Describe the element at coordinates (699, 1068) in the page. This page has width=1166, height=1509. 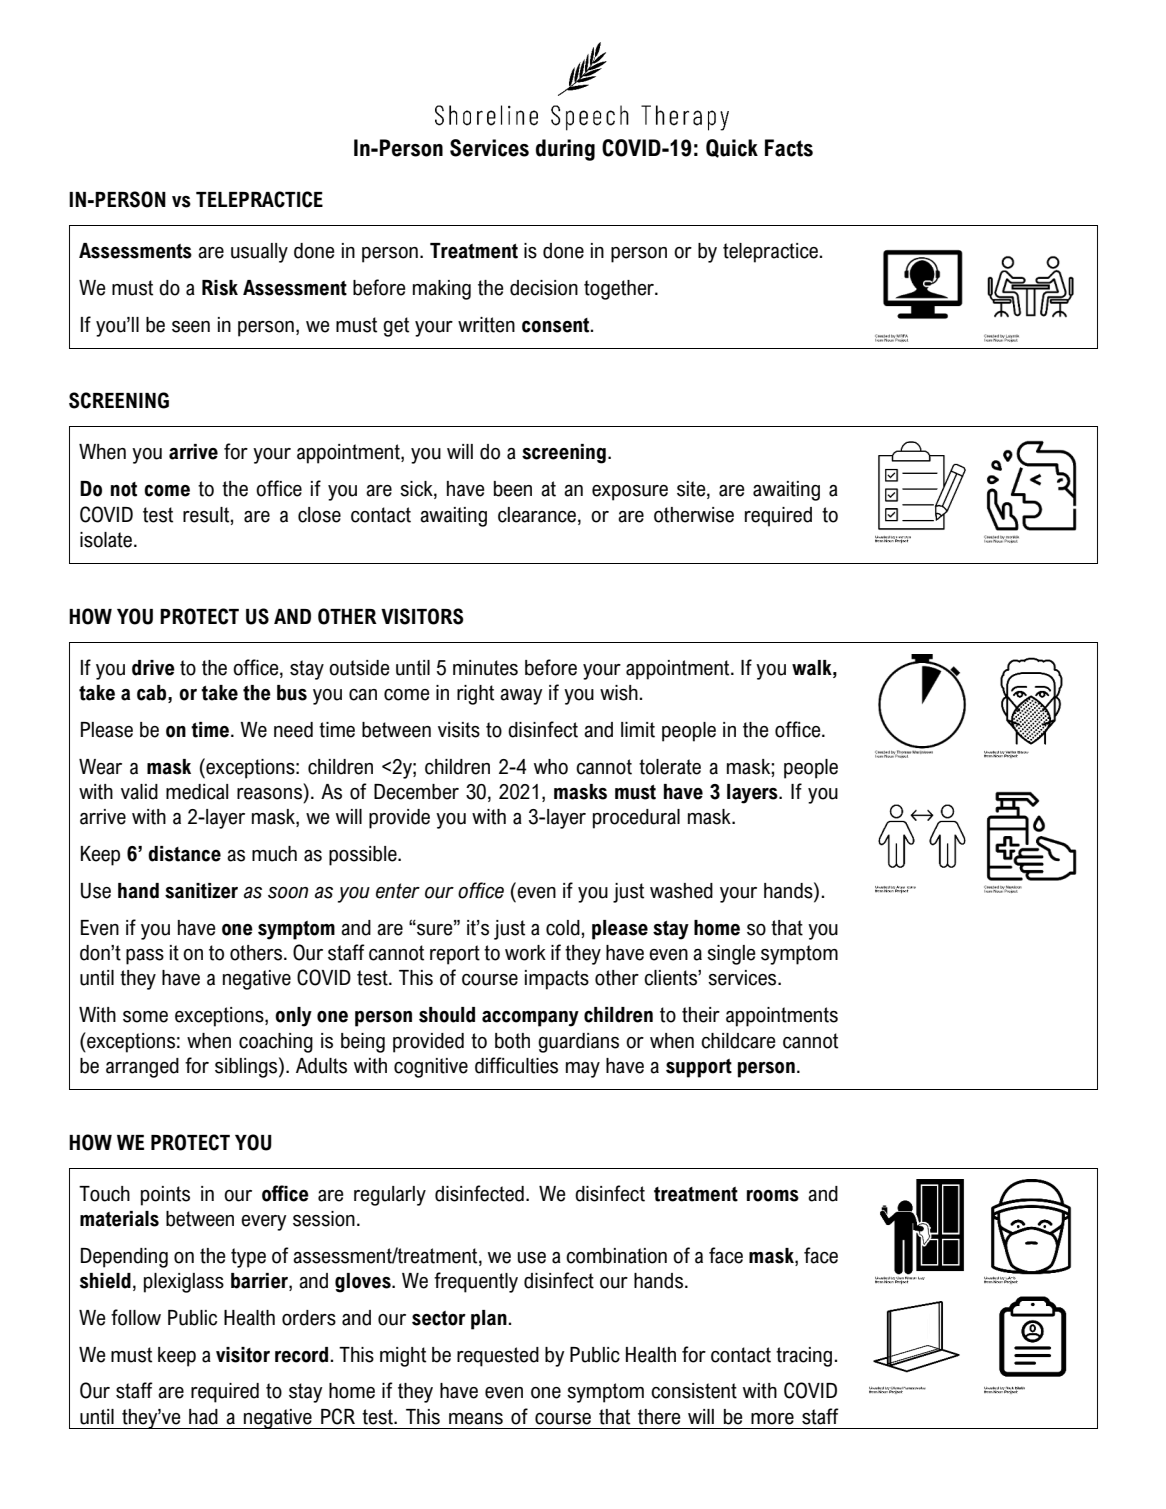
I see `support` at that location.
